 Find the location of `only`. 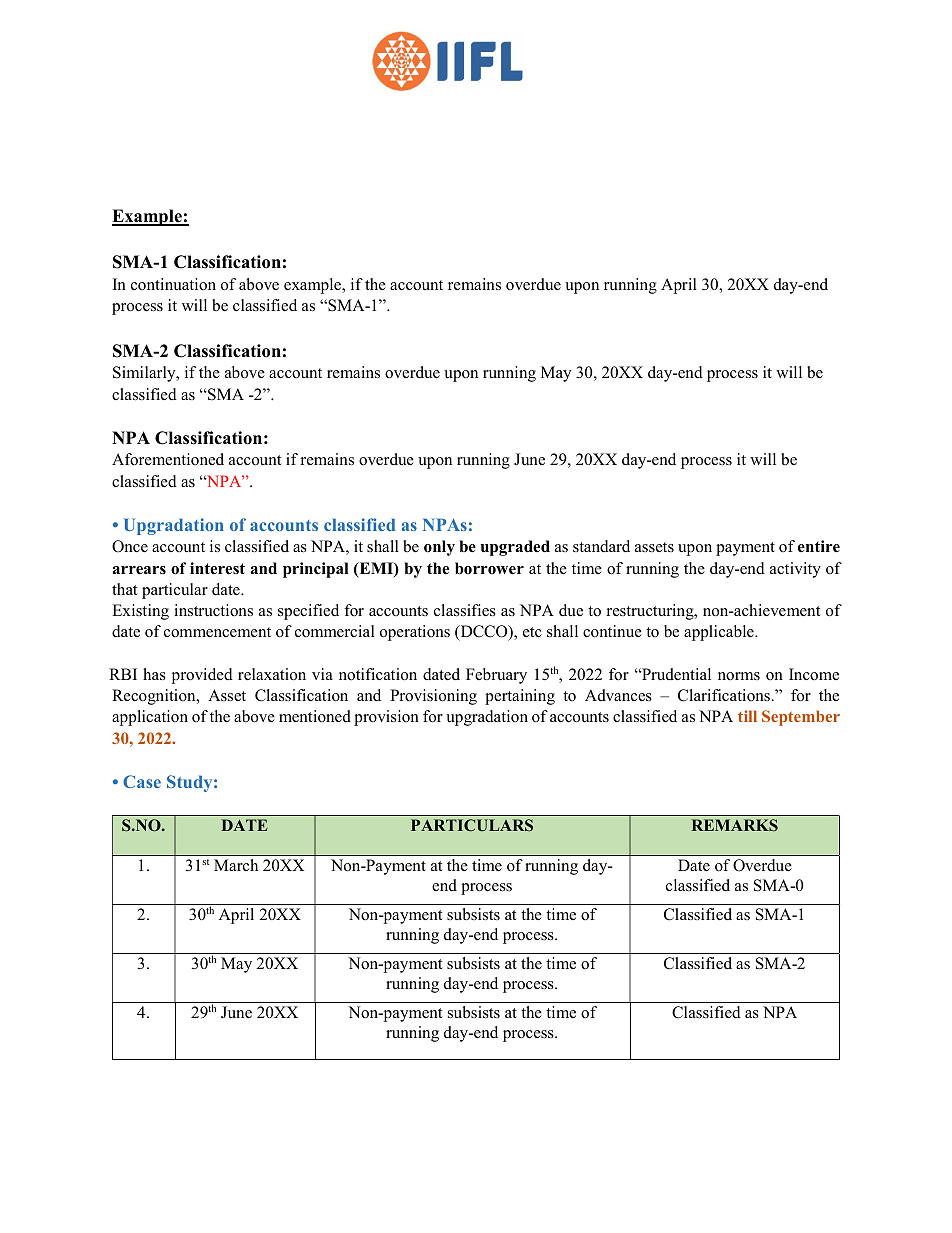

only is located at coordinates (439, 548).
